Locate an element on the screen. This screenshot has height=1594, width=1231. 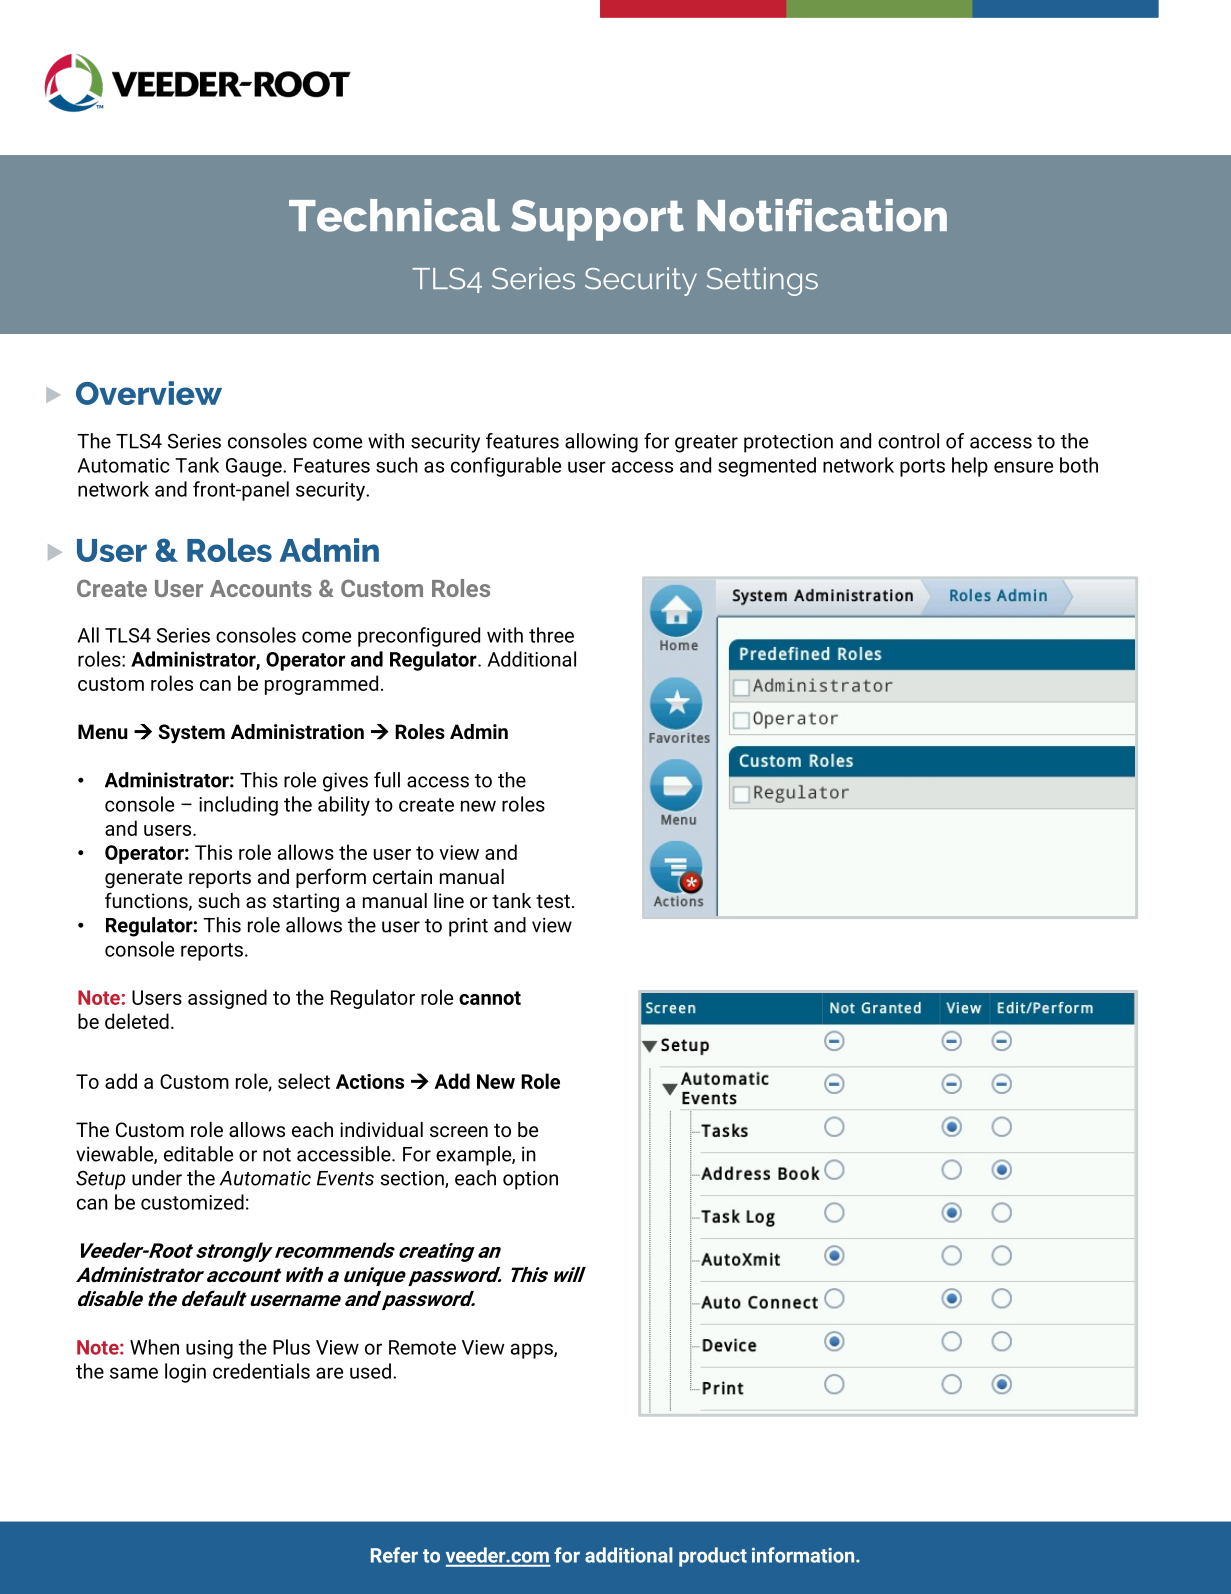
under is located at coordinates (157, 1178).
